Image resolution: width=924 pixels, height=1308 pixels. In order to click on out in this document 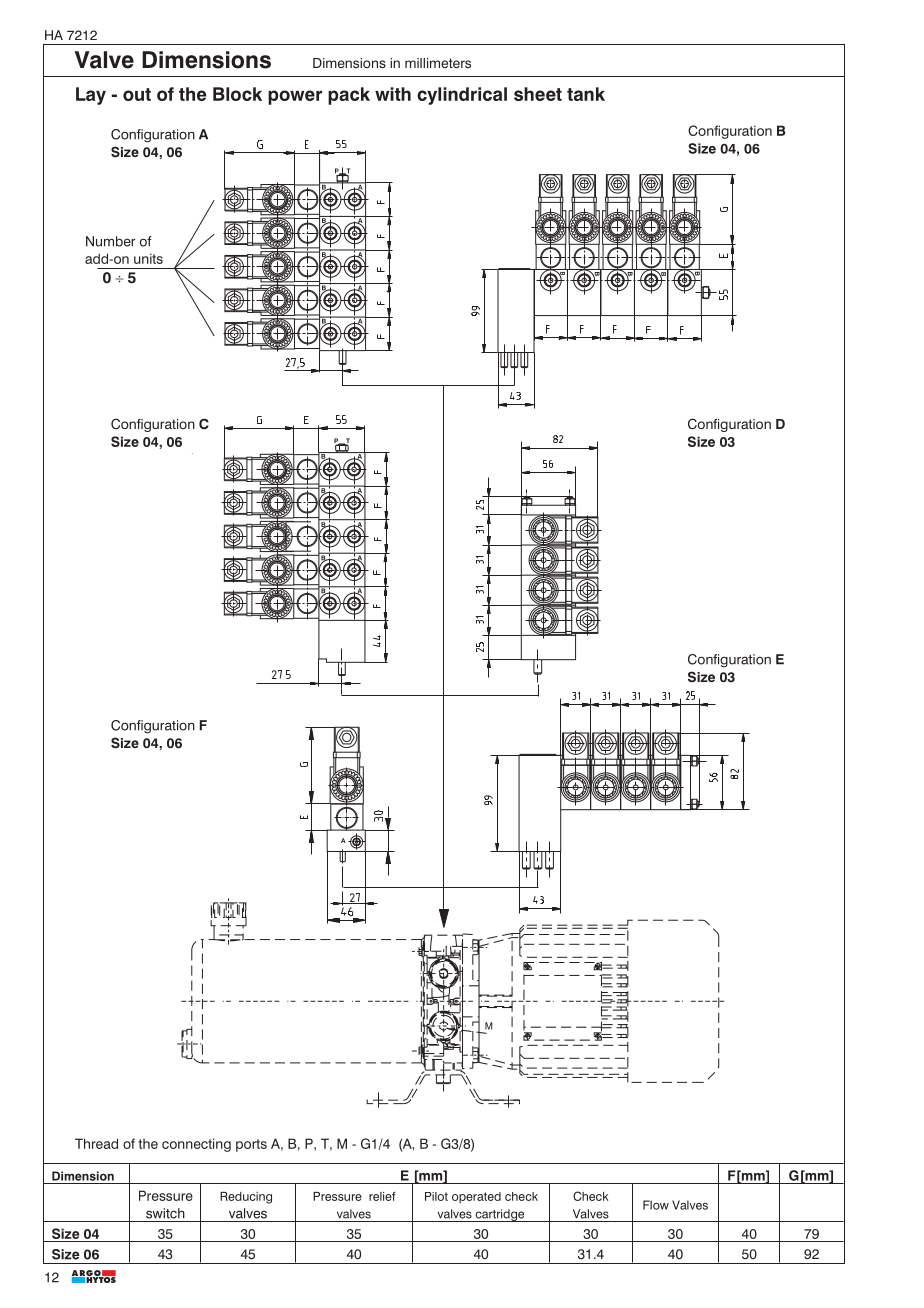, I will do `click(137, 94)`.
